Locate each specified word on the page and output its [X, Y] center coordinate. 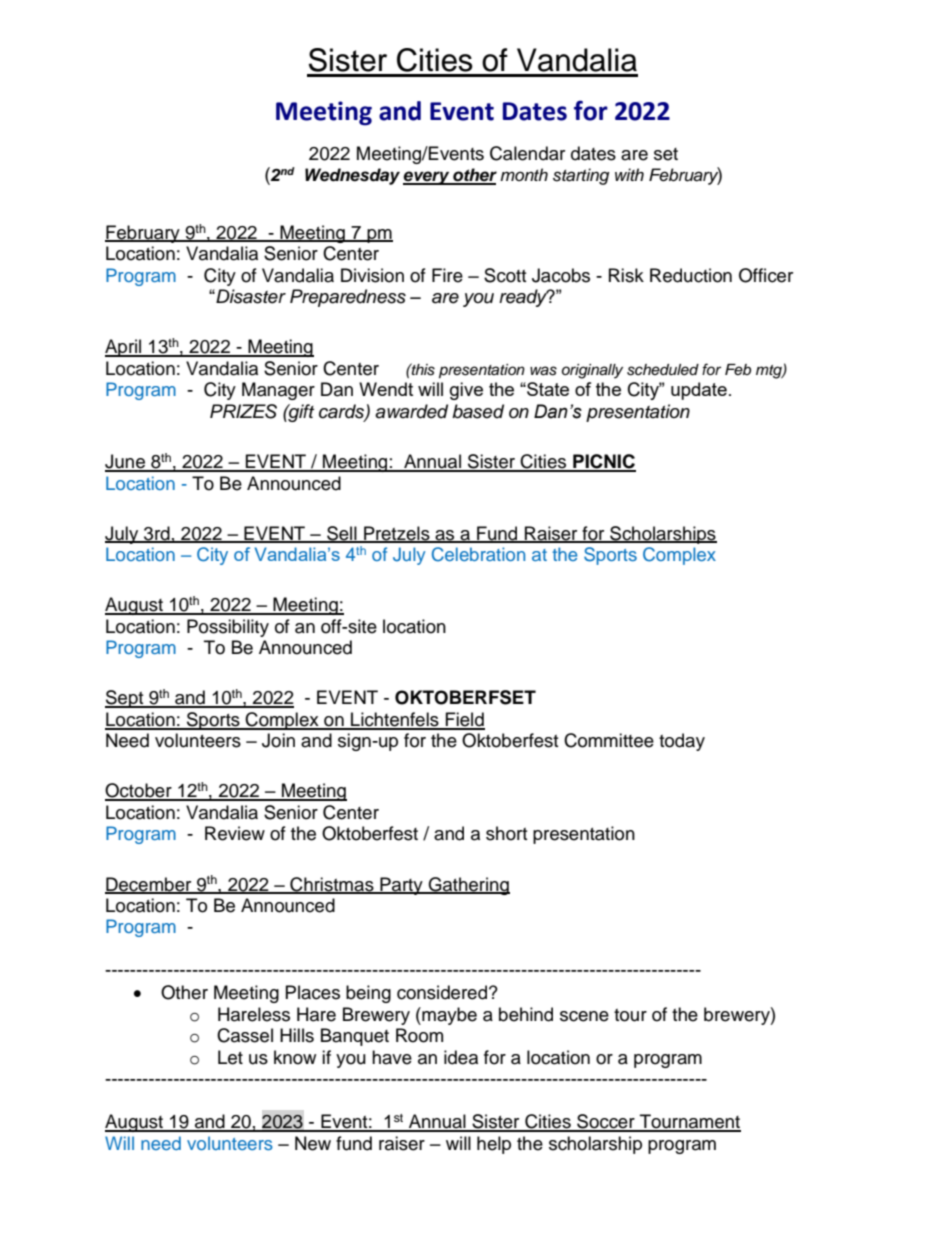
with [629, 174]
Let [230, 1057]
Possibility [228, 628]
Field [464, 720]
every [427, 178]
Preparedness [348, 298]
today [682, 742]
